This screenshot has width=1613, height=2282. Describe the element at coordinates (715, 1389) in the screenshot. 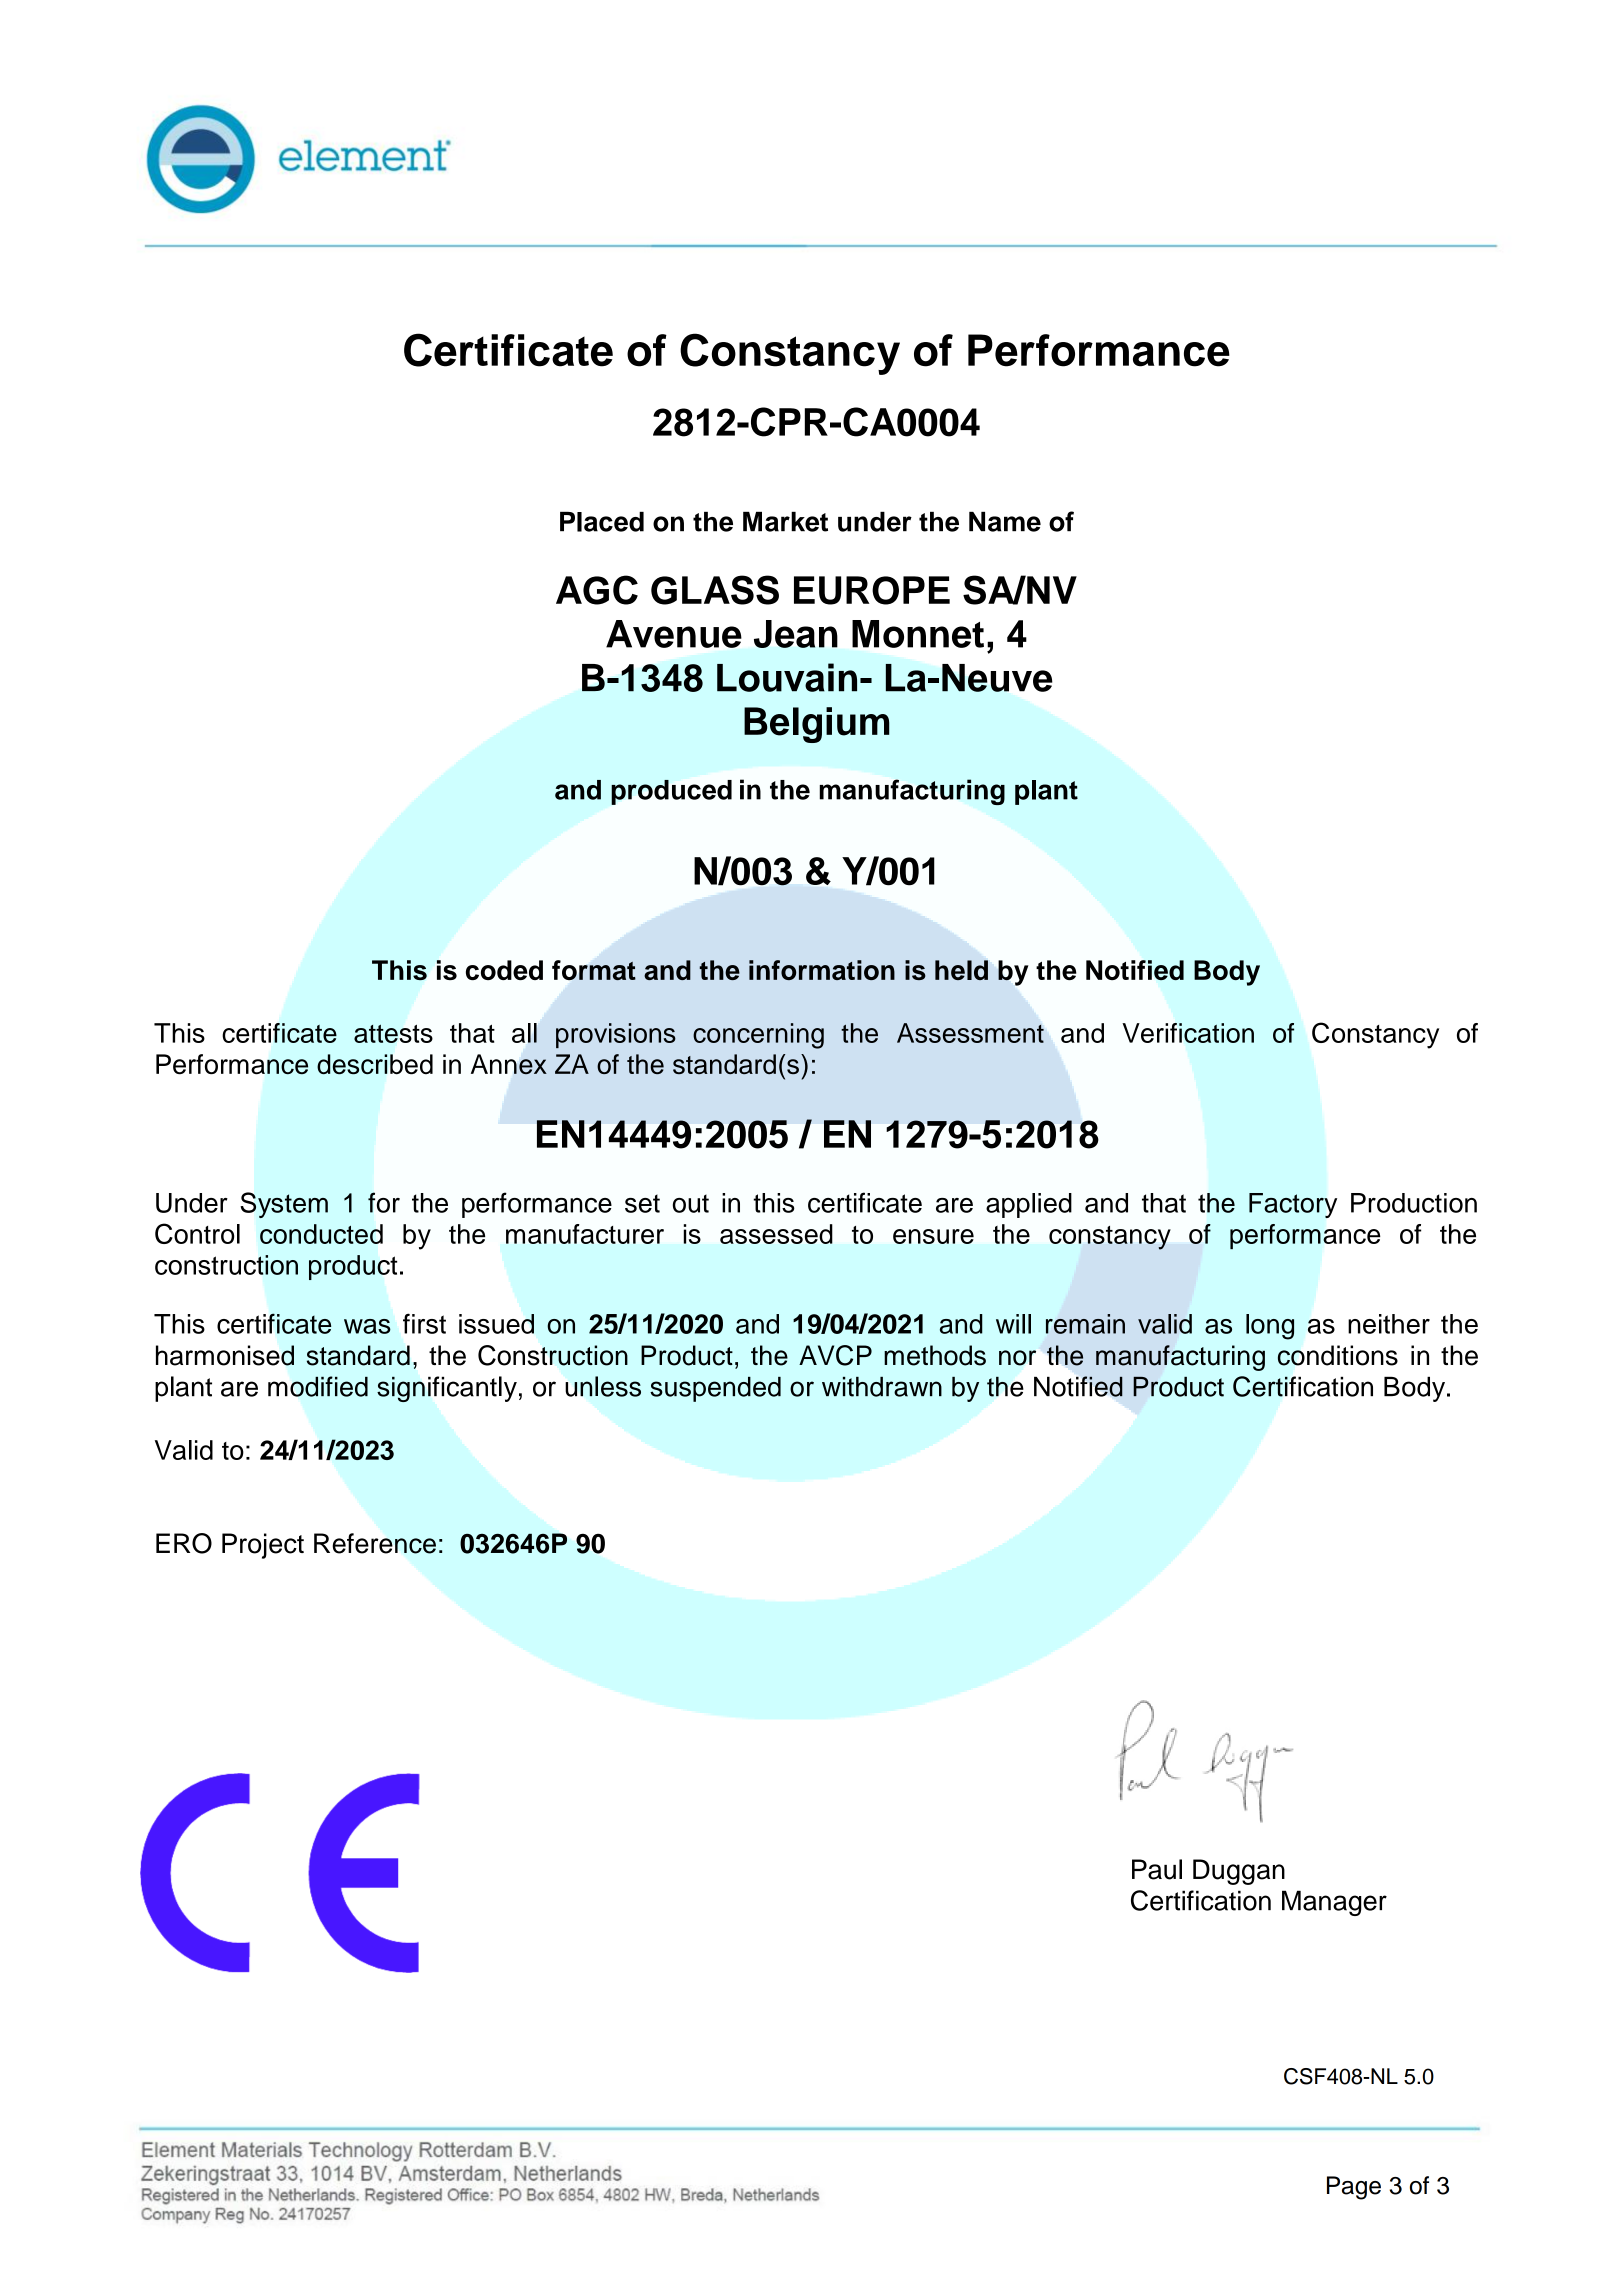

I see `suspended` at that location.
